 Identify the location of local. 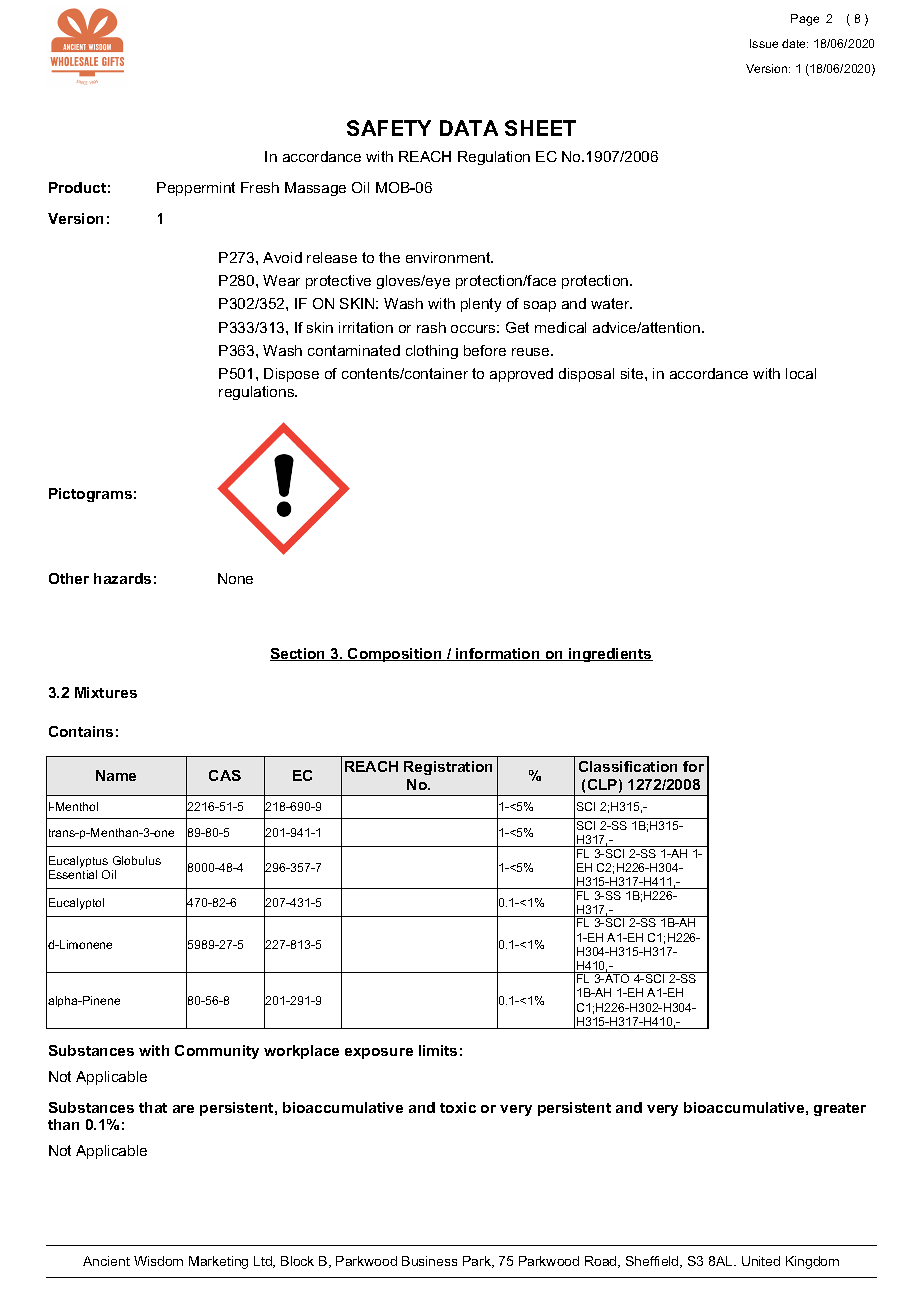
(801, 373).
